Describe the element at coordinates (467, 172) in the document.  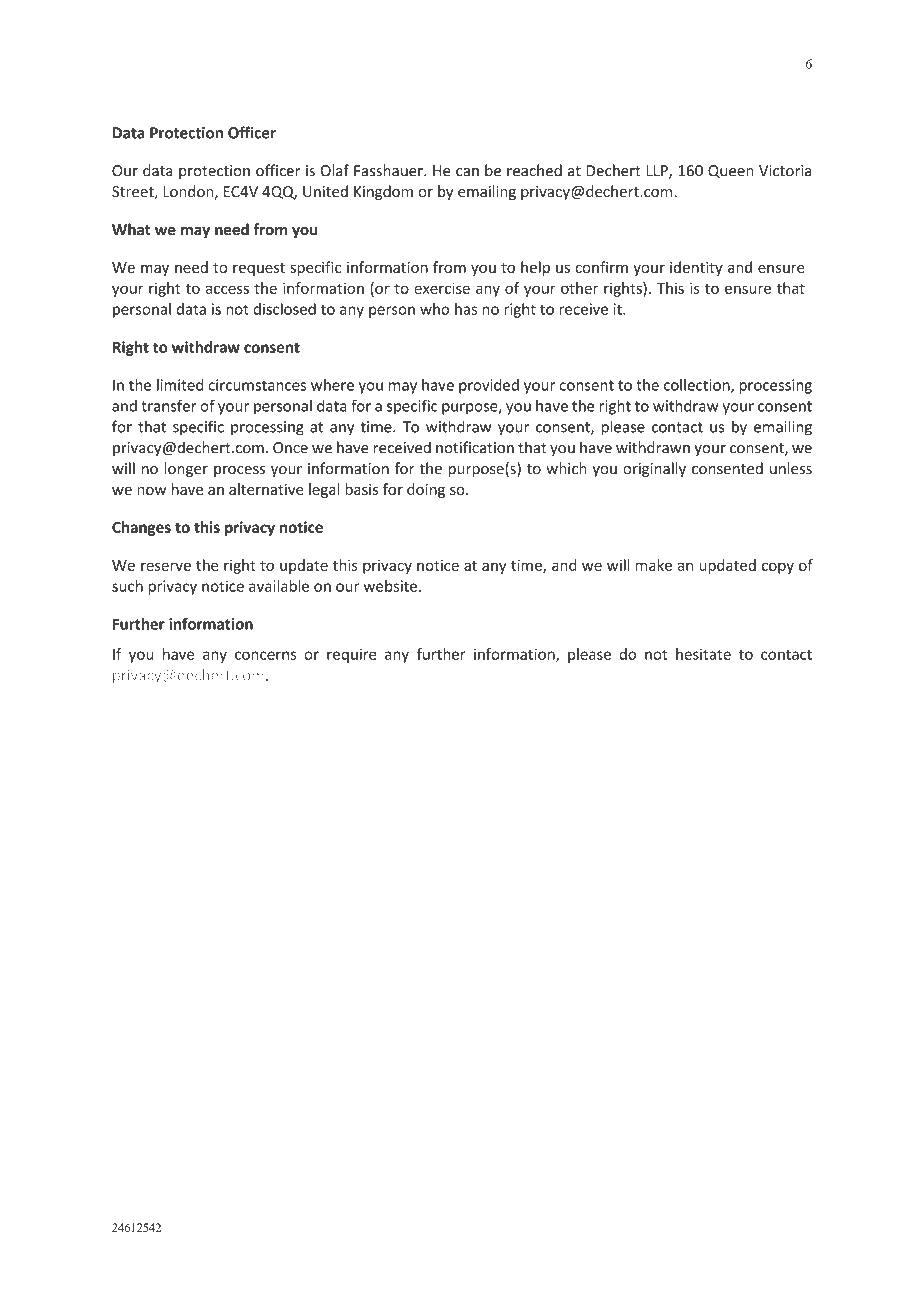
I see `can` at that location.
